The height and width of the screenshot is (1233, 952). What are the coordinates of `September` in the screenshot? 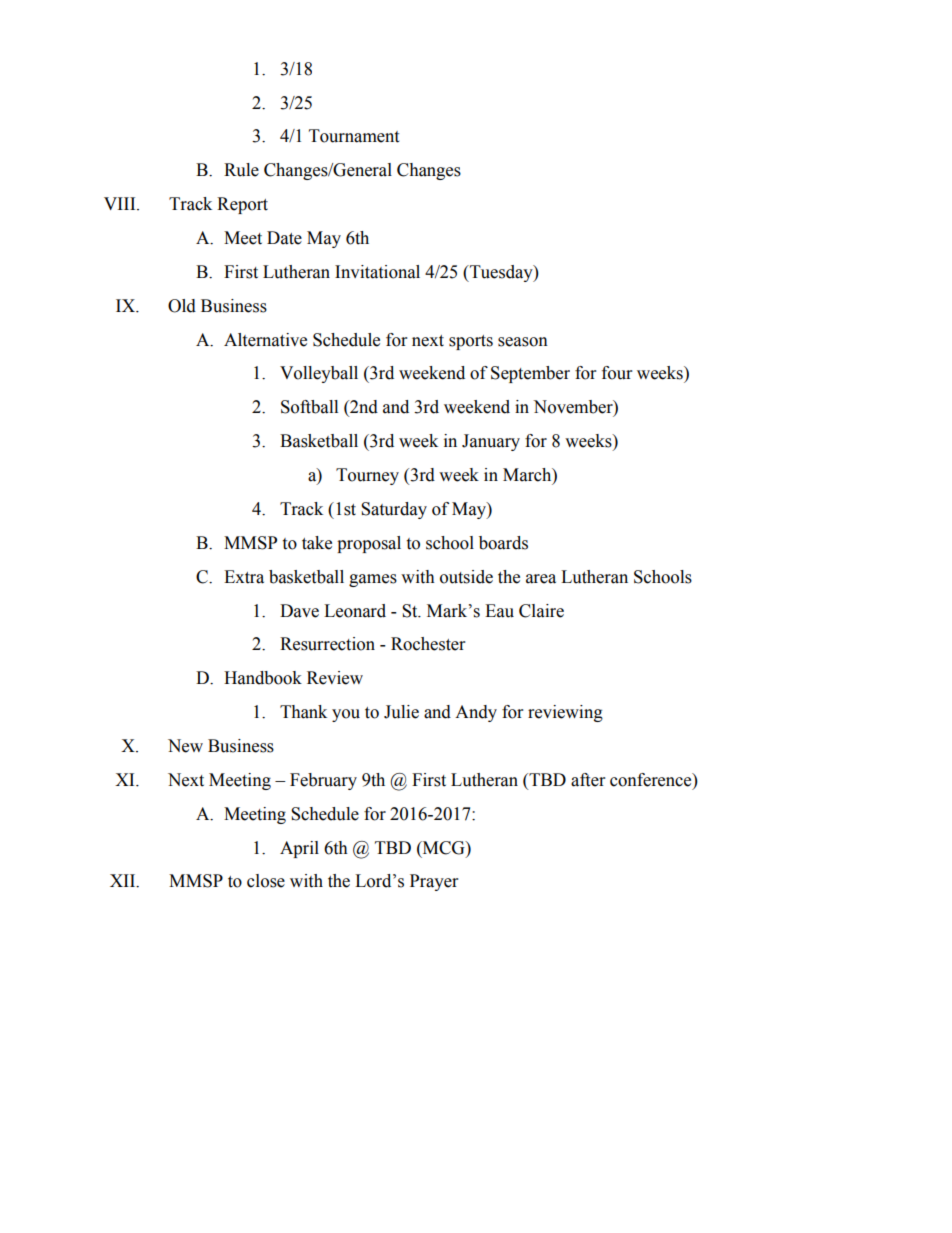 It's located at (530, 374).
